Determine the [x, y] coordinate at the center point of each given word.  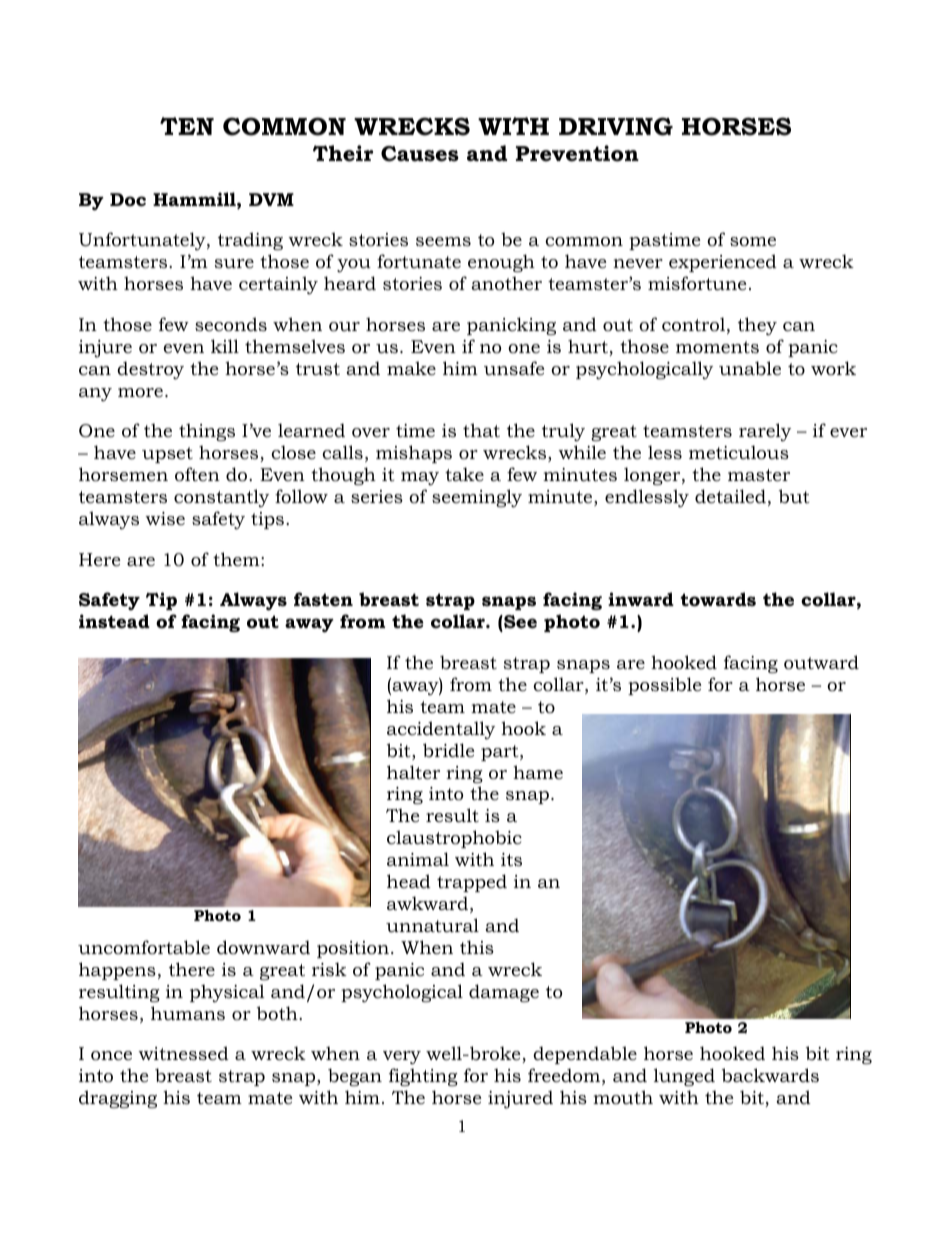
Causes [420, 154]
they [757, 326]
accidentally [441, 730]
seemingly [477, 498]
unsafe [514, 368]
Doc [128, 199]
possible [664, 686]
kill [225, 346]
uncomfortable [144, 947]
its [511, 859]
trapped [472, 883]
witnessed [183, 1053]
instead [114, 621]
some [753, 241]
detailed [730, 496]
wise [165, 518]
